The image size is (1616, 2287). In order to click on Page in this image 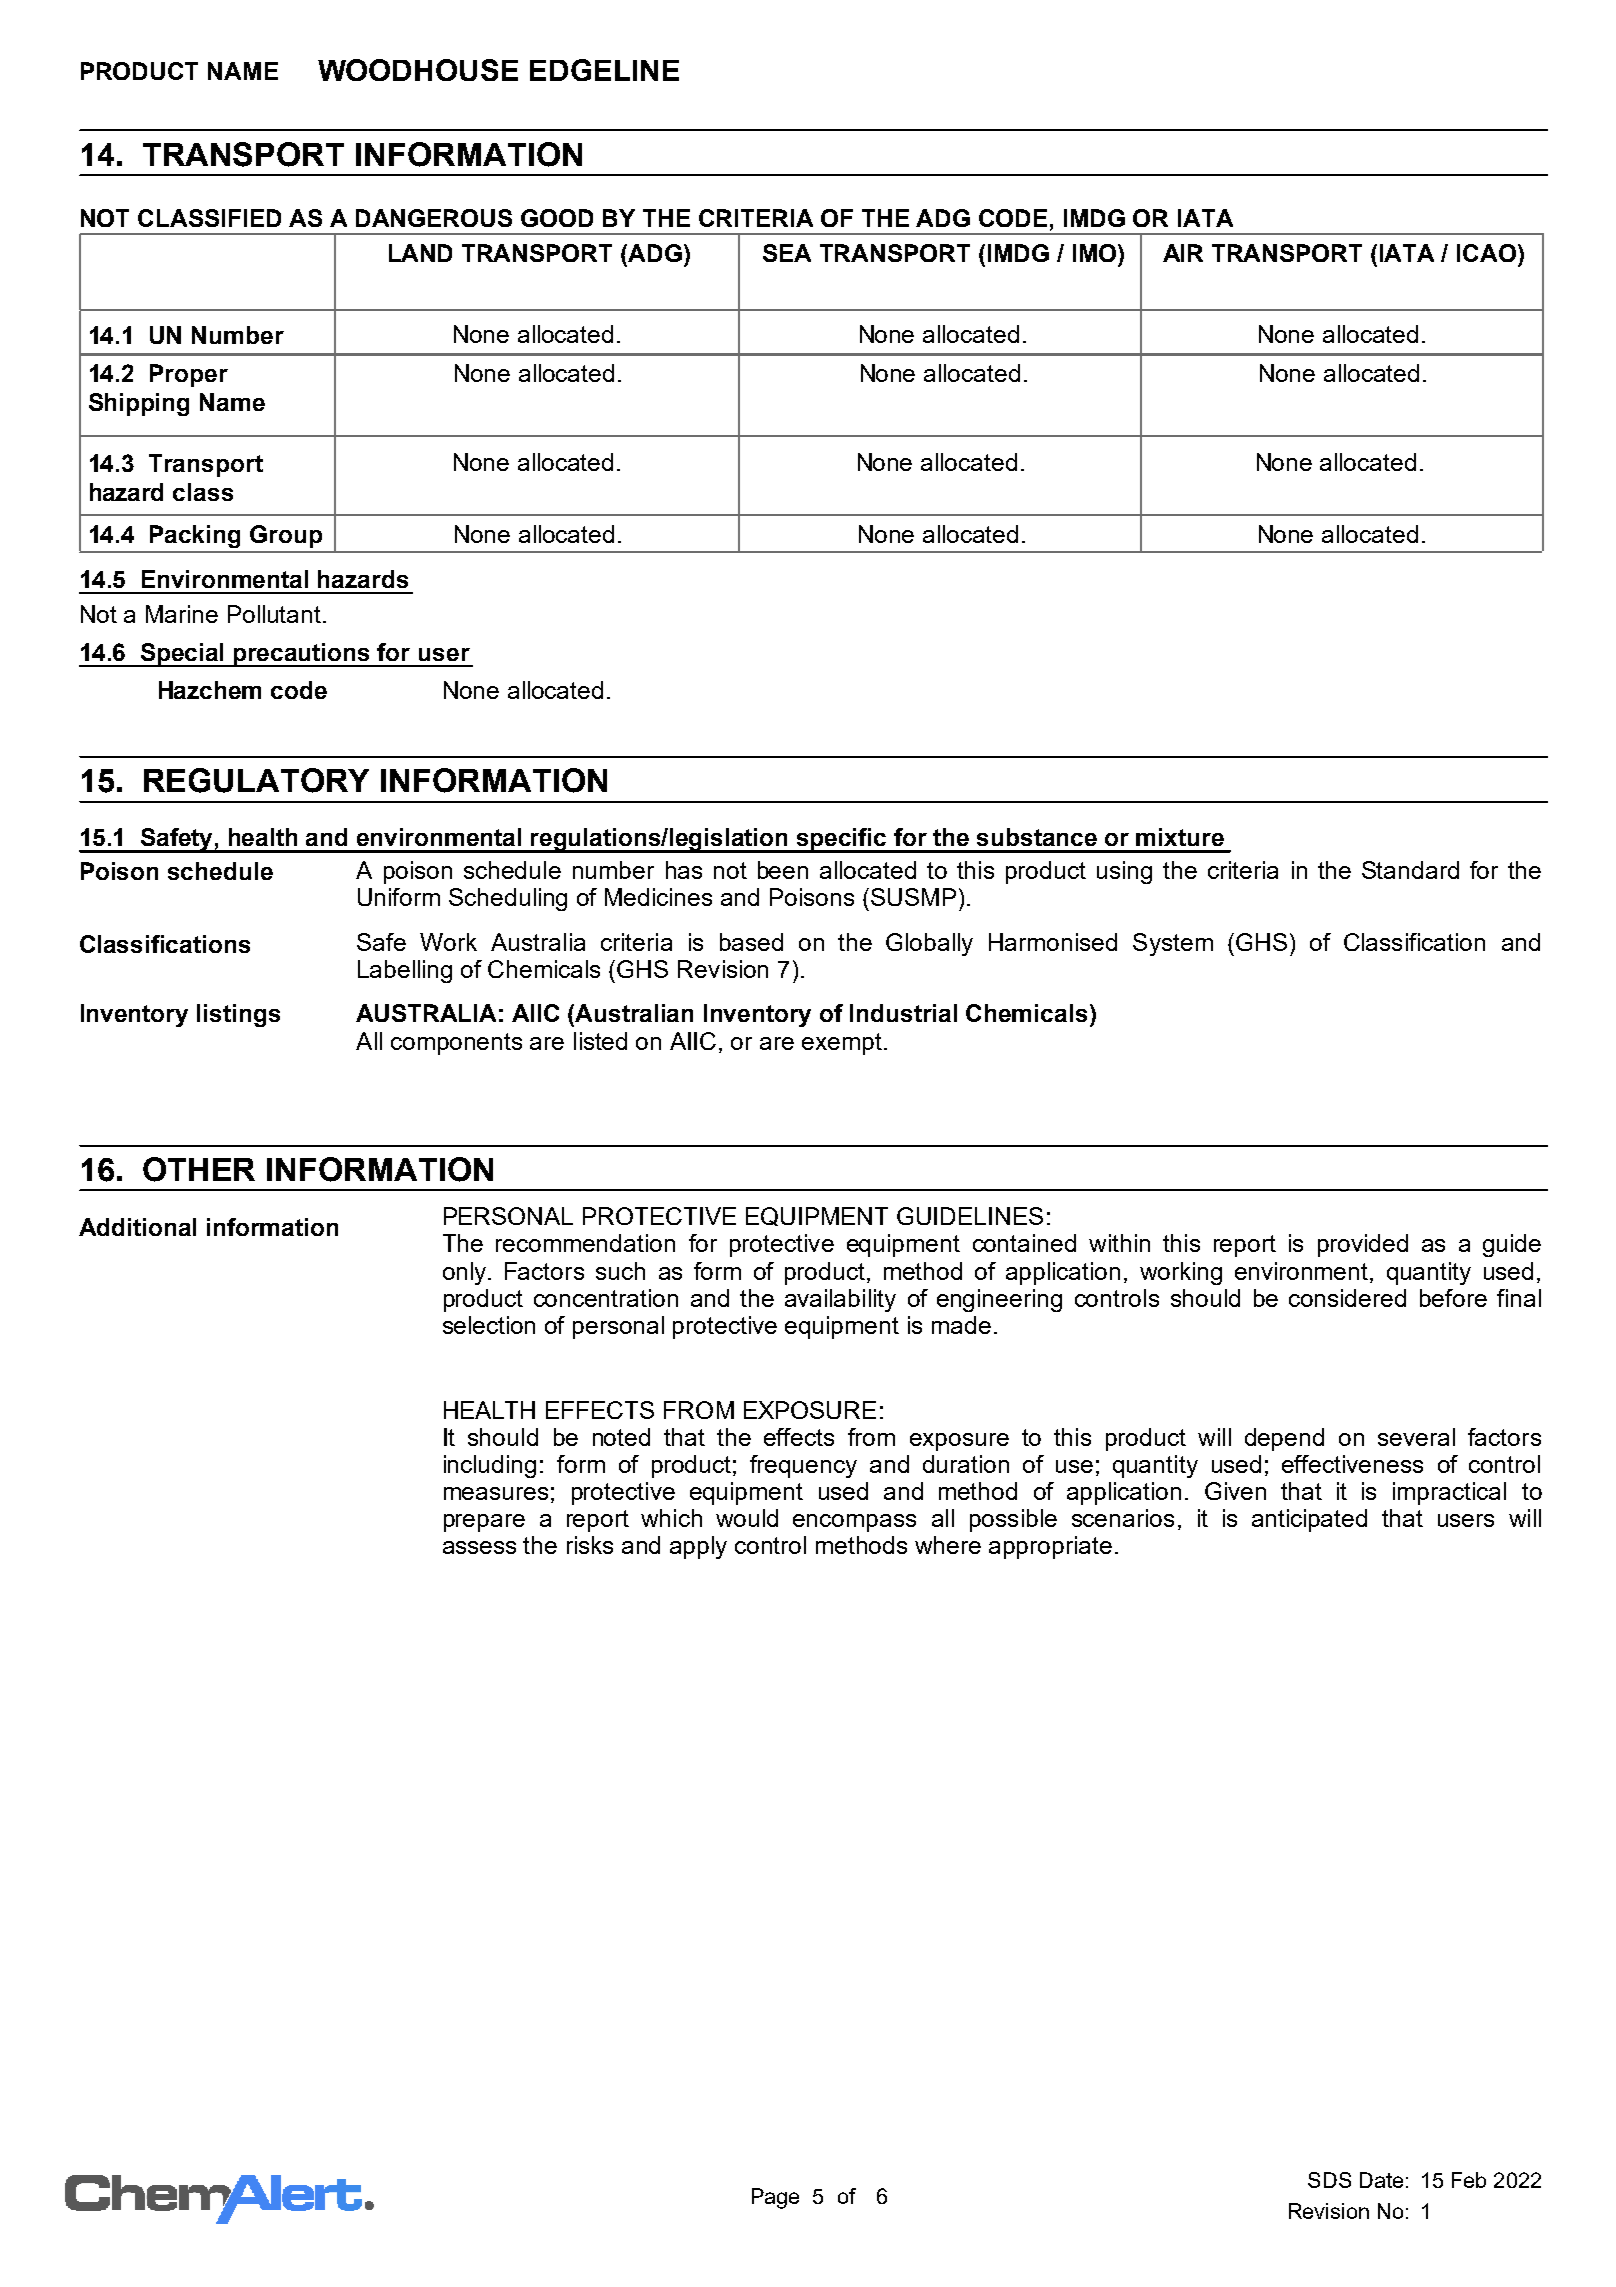, I will do `click(775, 2198)`.
